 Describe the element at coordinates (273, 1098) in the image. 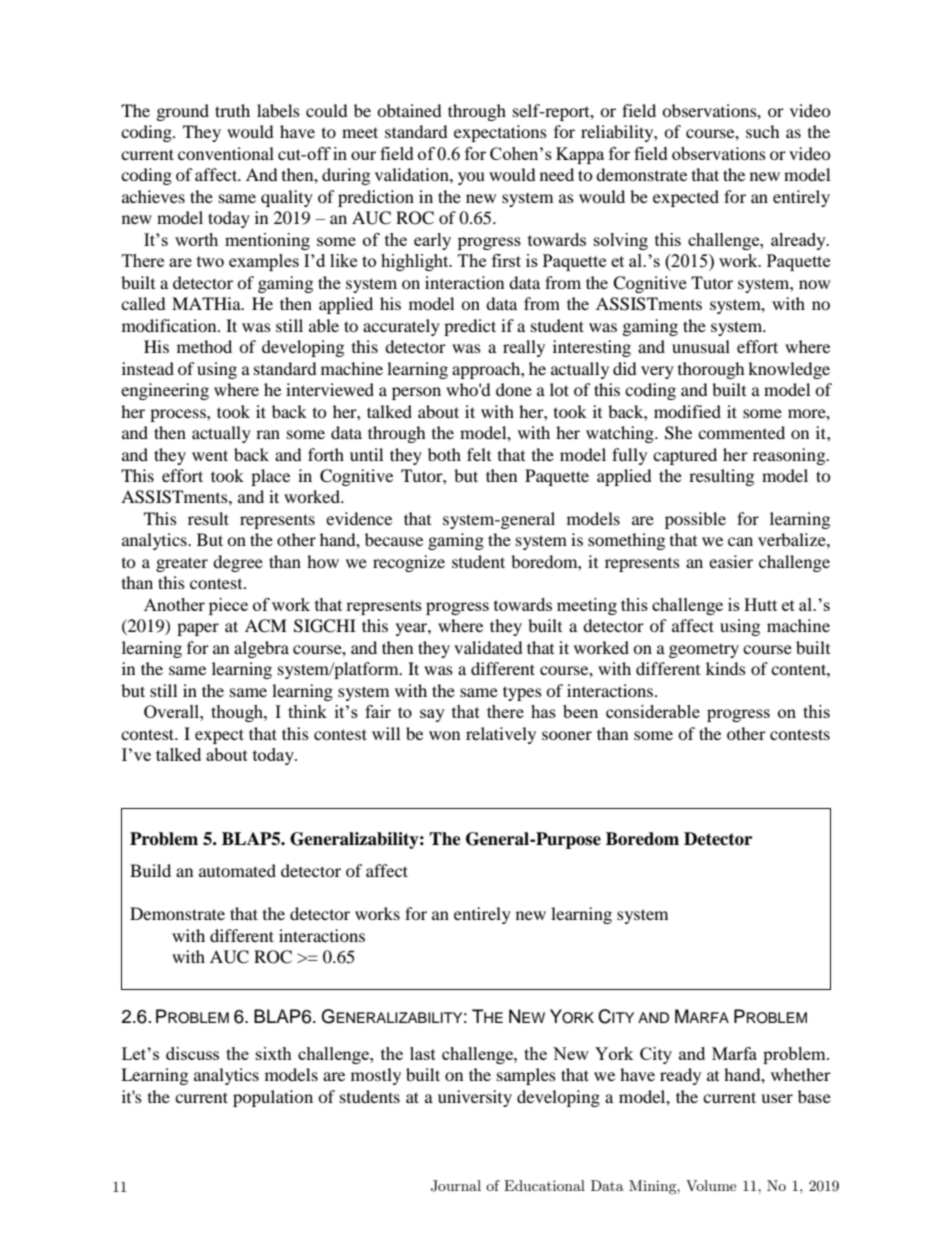

I see `population` at that location.
